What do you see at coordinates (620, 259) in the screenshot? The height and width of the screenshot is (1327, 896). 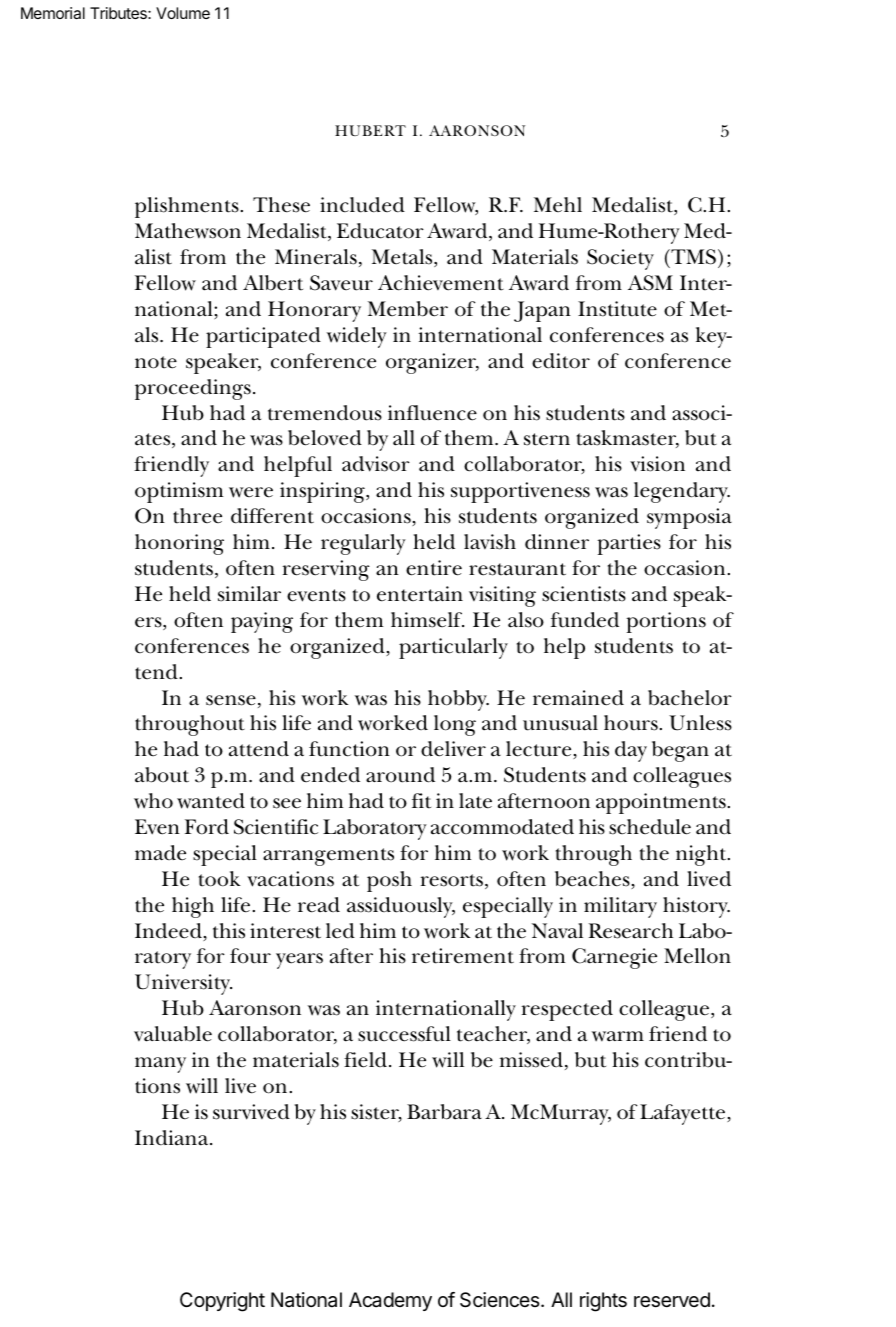 I see `Society` at bounding box center [620, 259].
